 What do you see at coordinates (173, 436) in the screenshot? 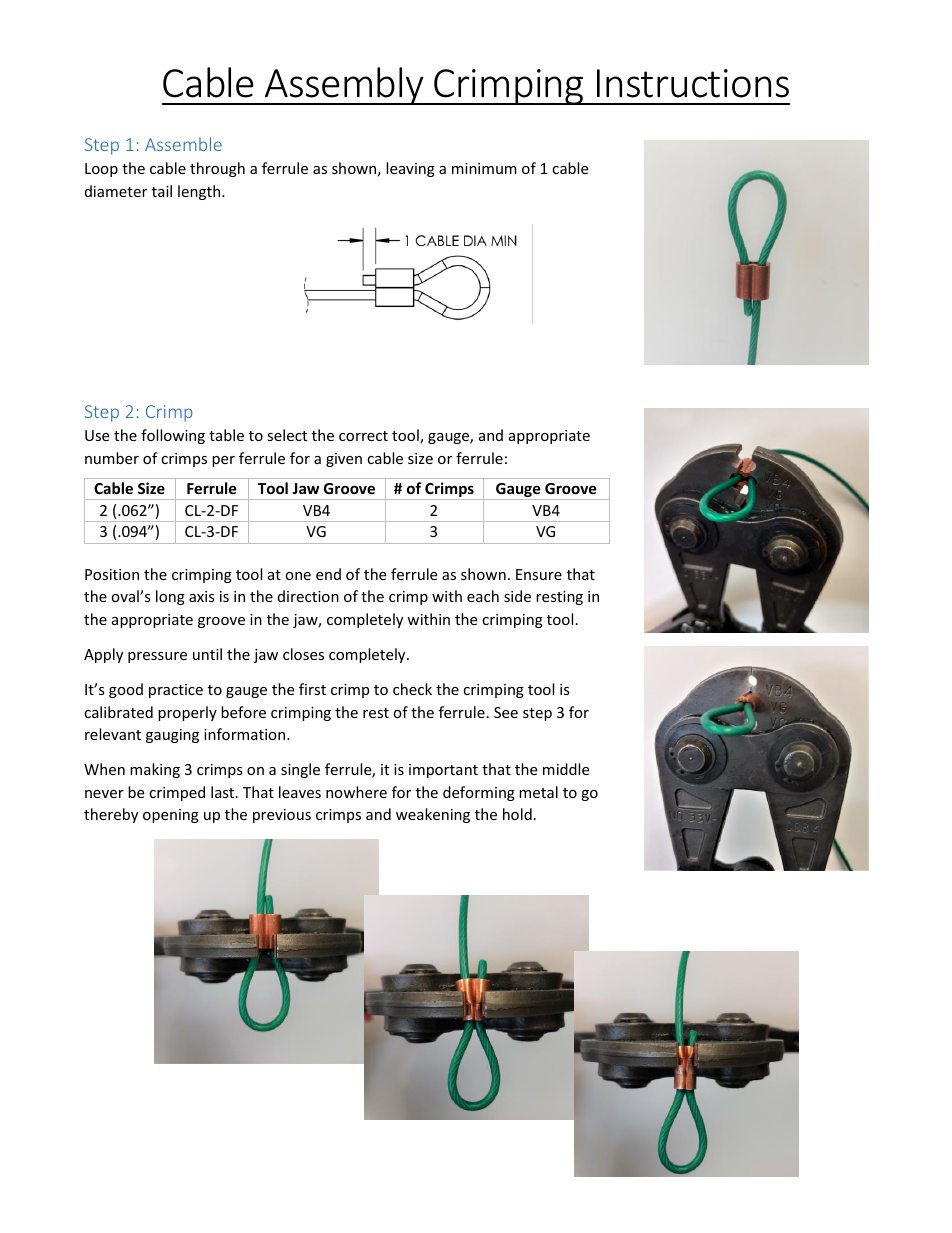
I see `following` at bounding box center [173, 436].
